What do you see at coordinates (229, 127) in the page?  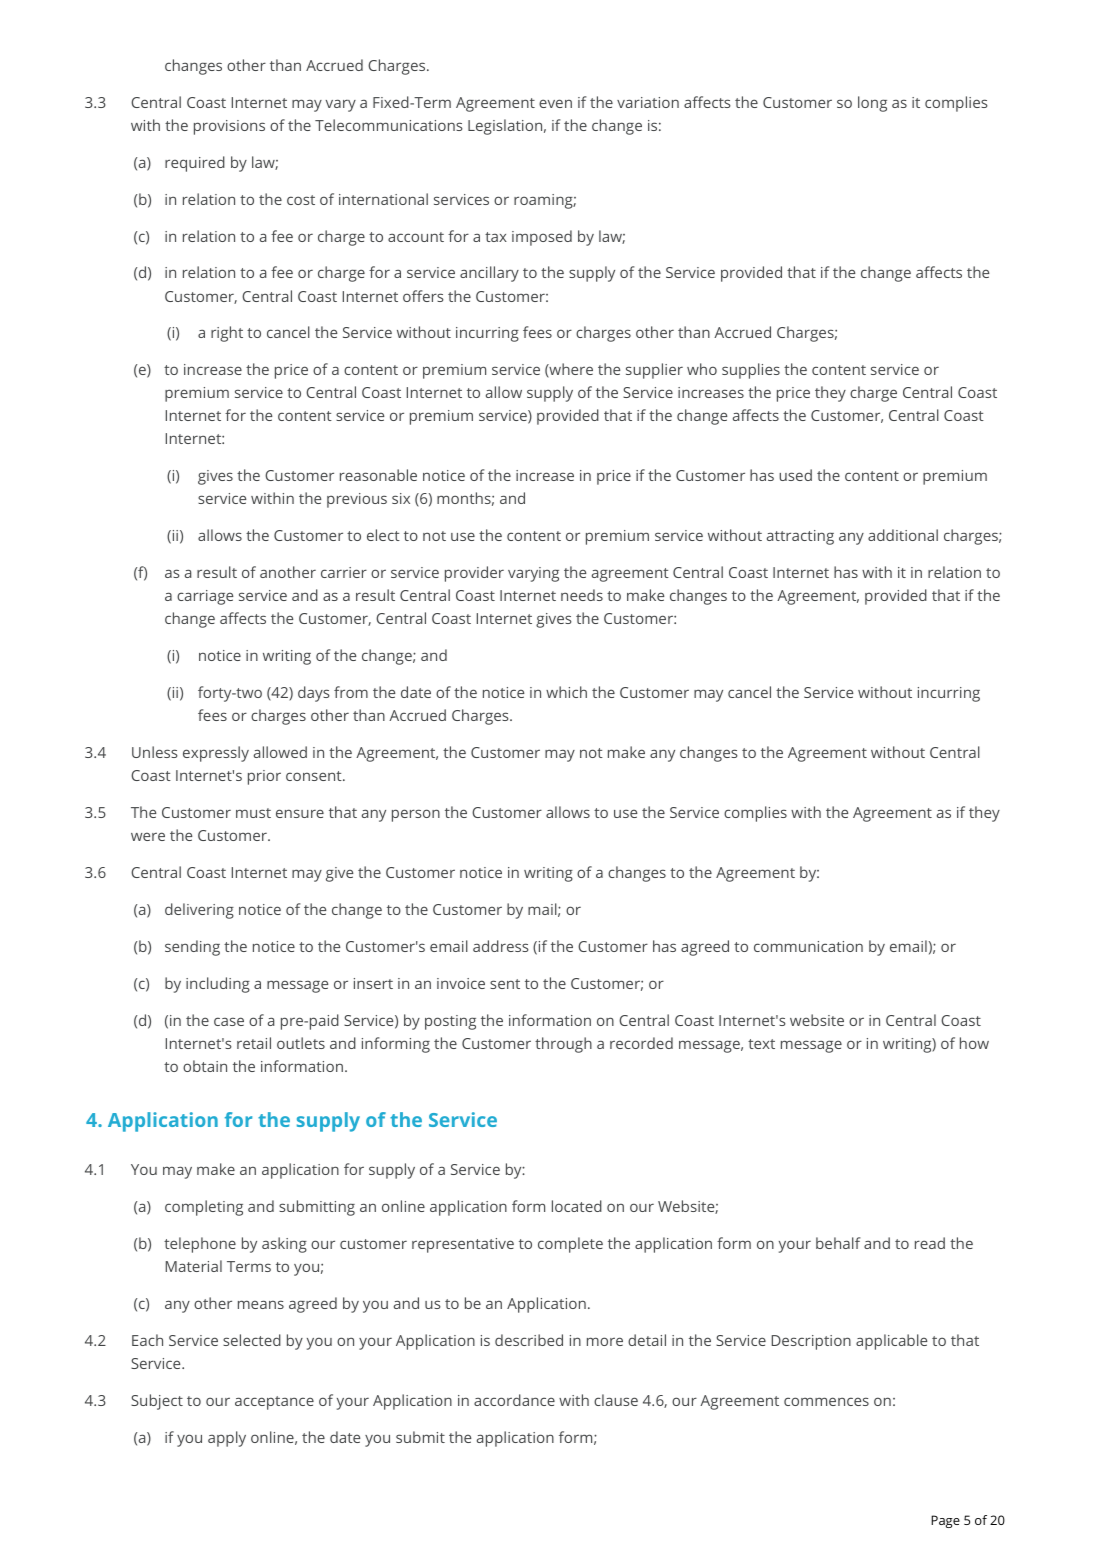 I see `provisions` at bounding box center [229, 127].
